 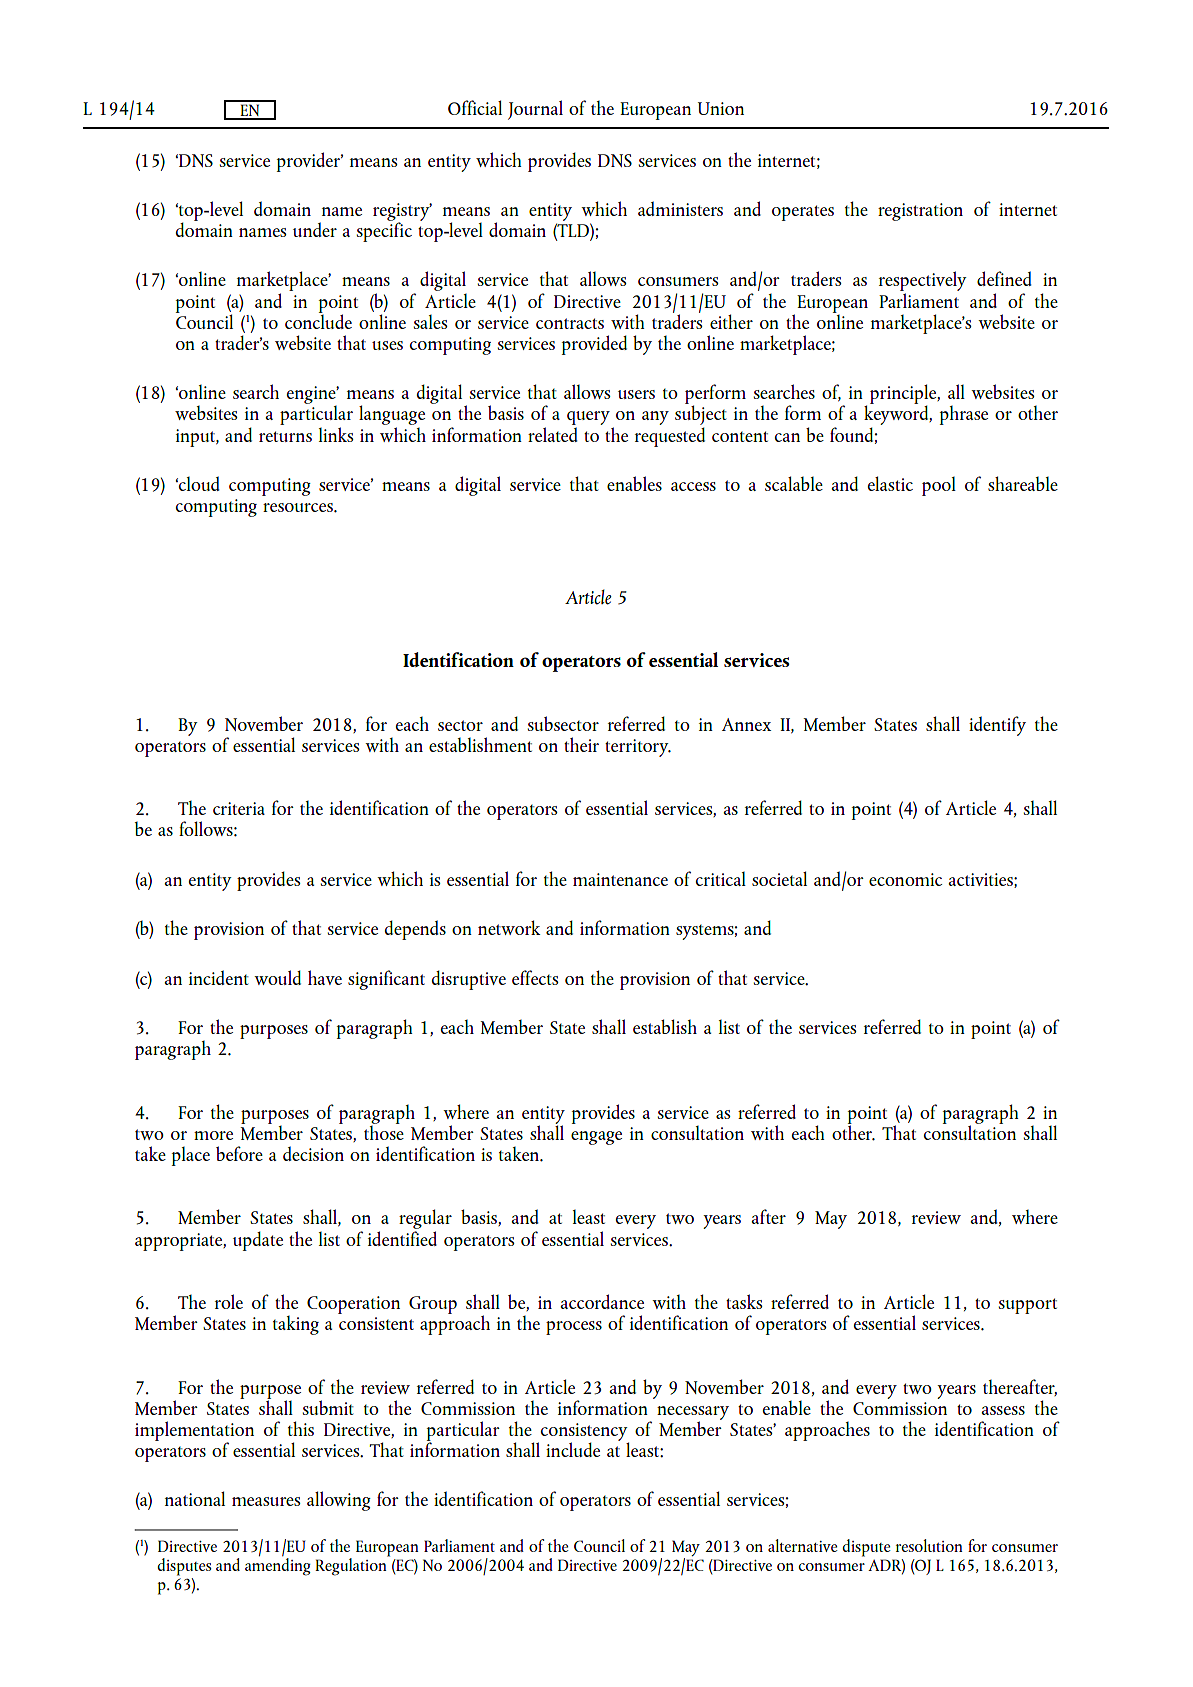 I want to click on maintenance, so click(x=620, y=879).
